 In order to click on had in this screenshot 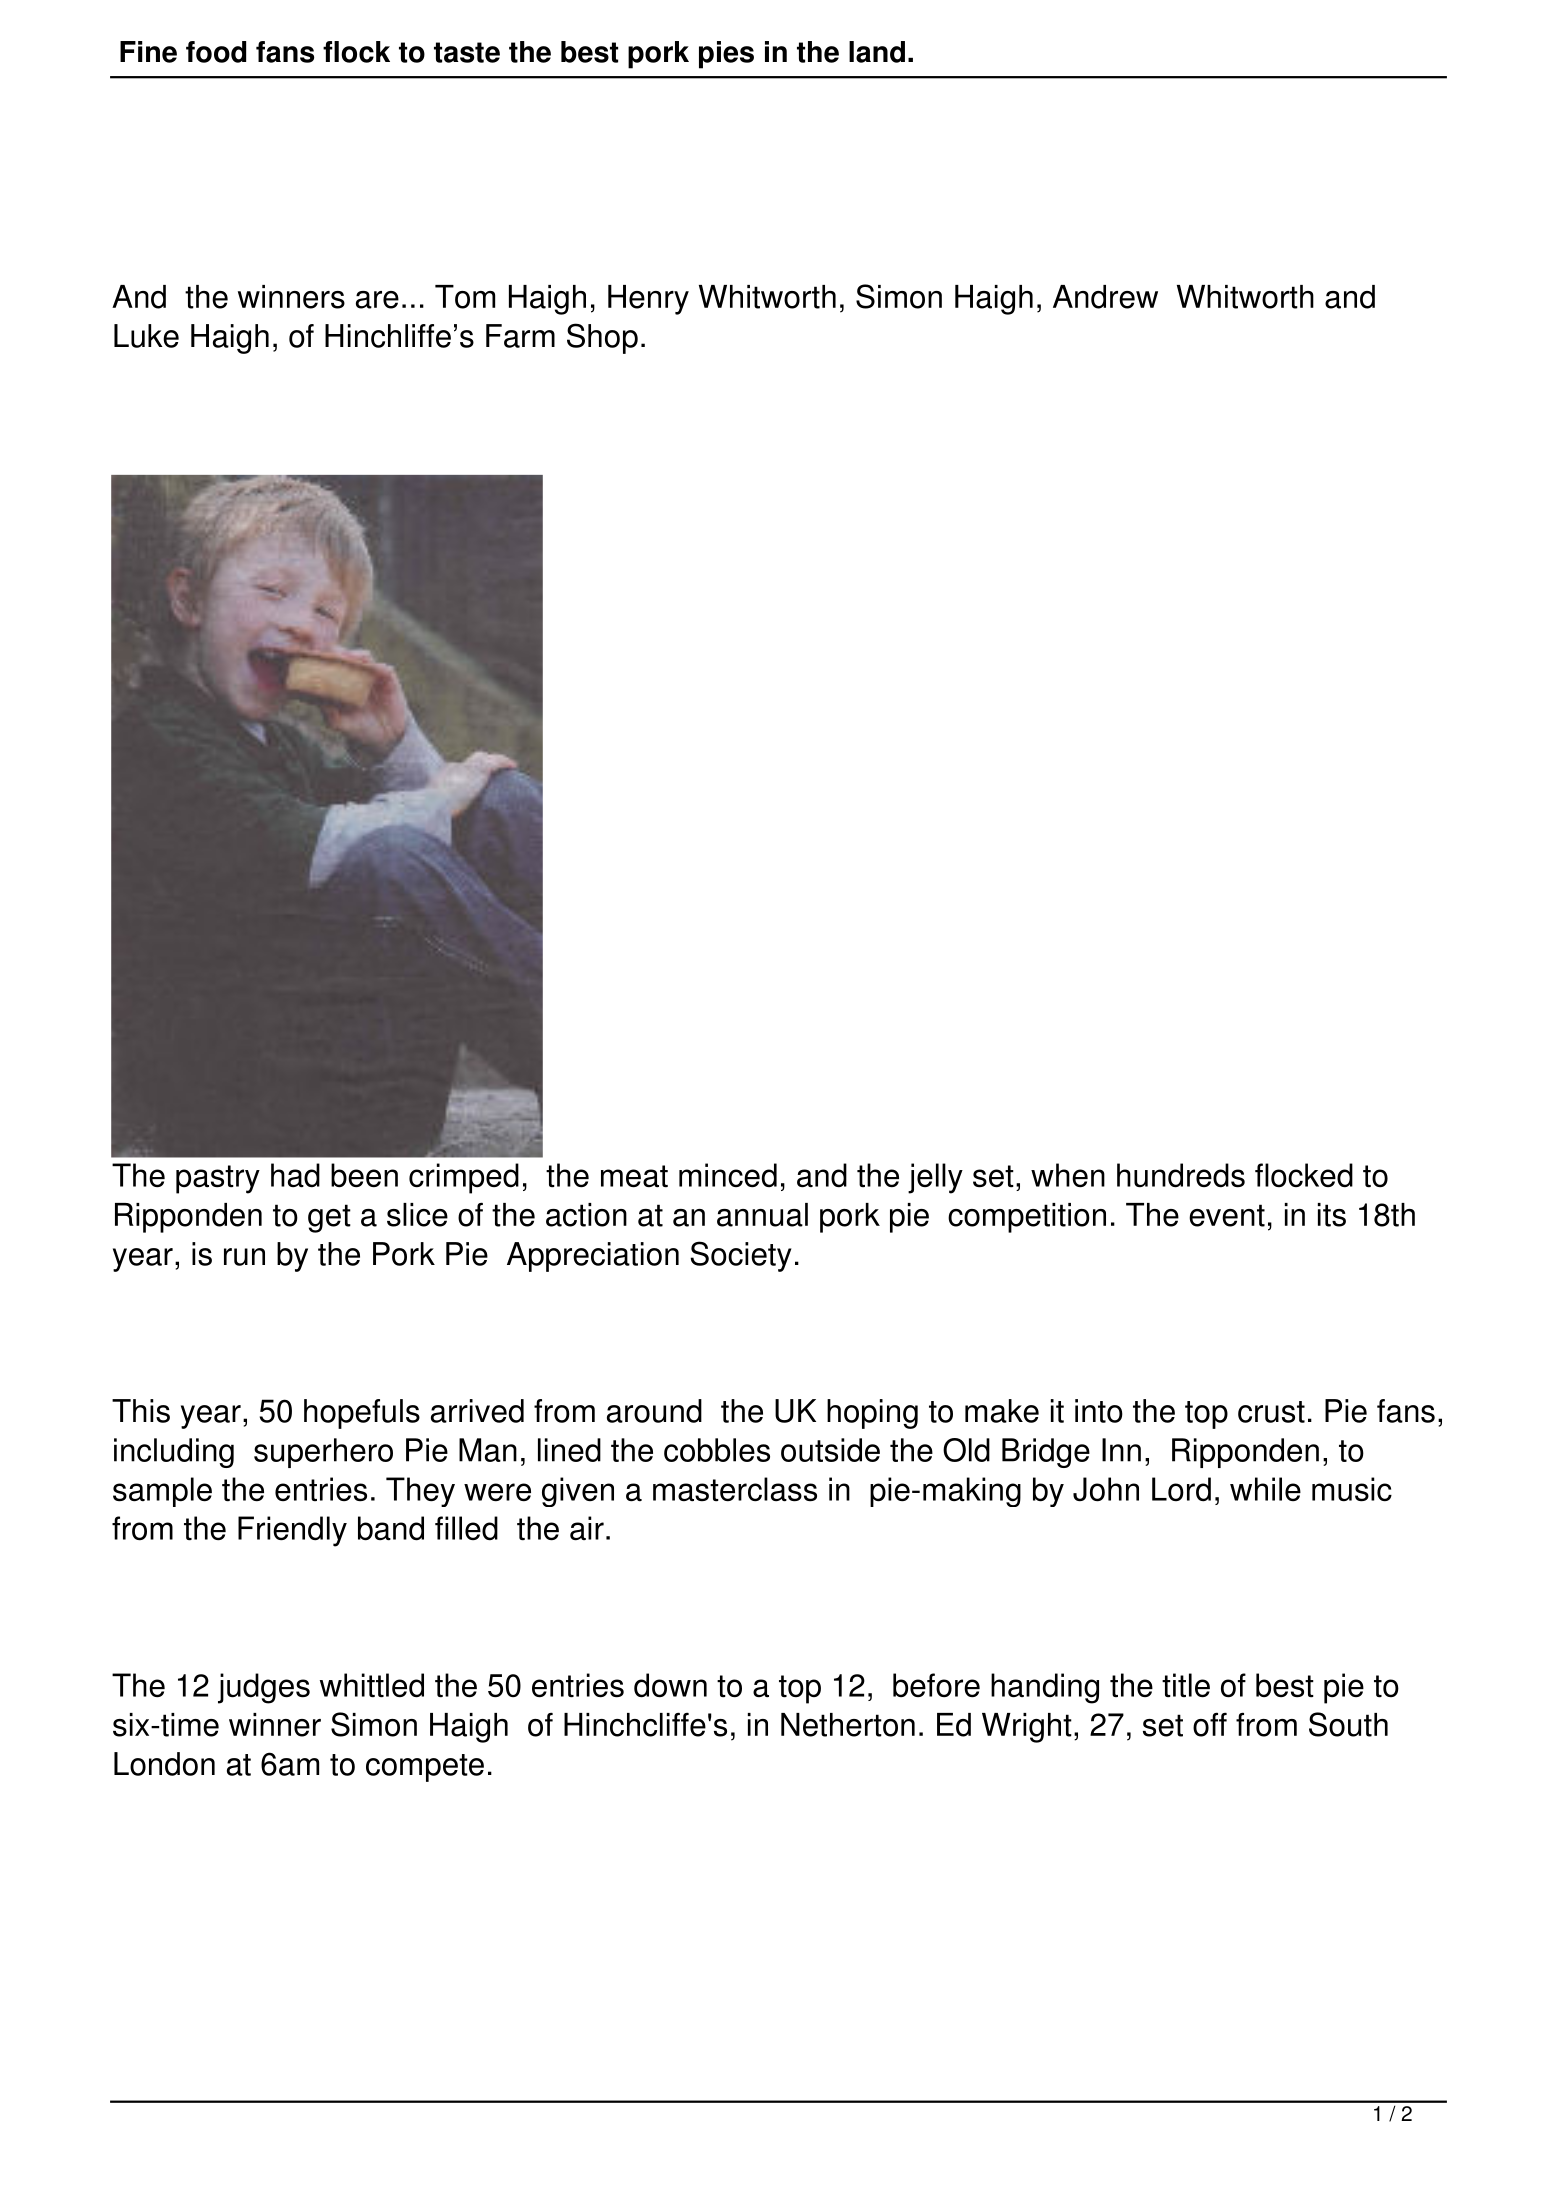, I will do `click(295, 1175)`.
